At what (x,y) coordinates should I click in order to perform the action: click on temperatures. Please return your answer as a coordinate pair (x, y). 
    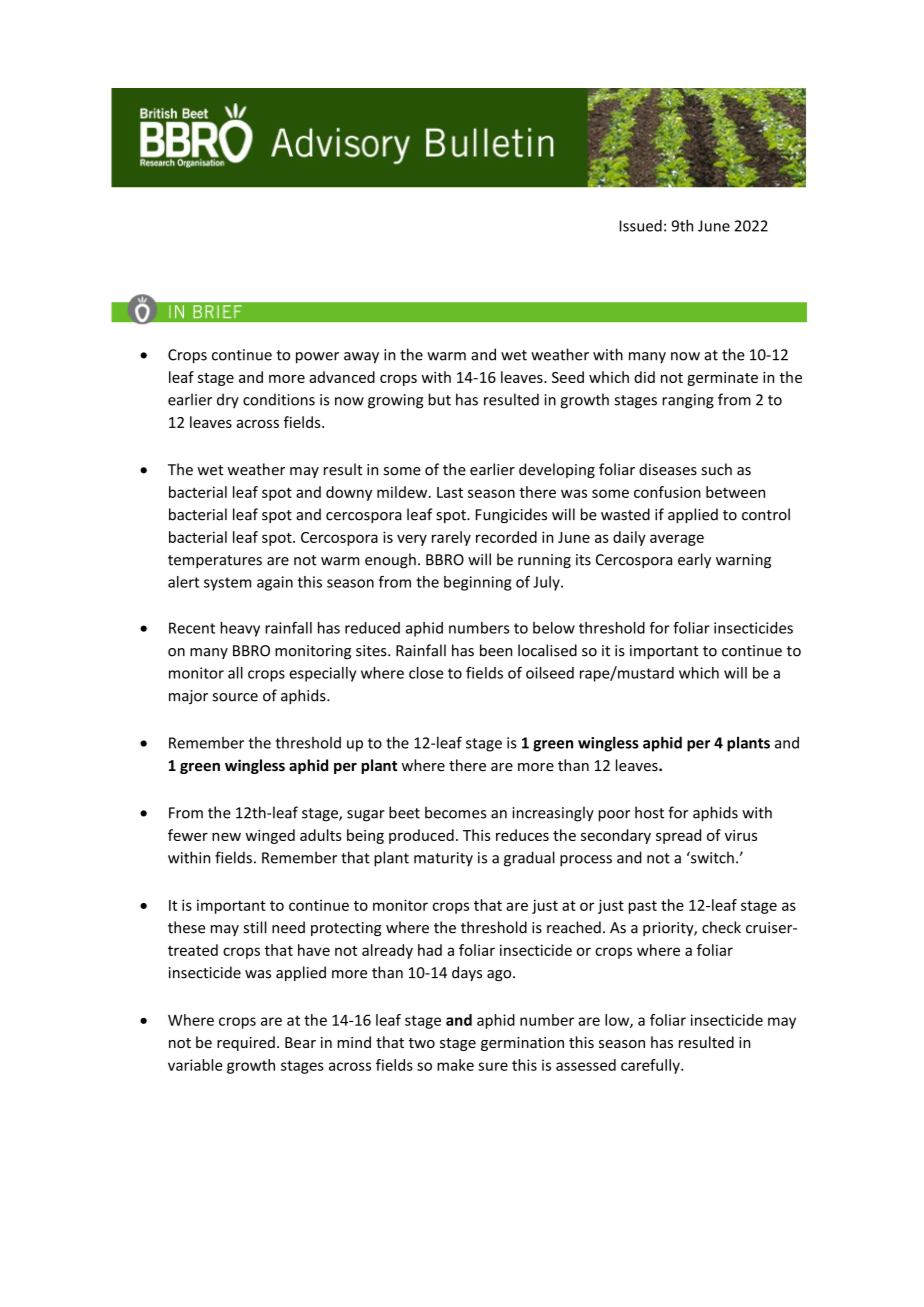
    Looking at the image, I should click on (215, 561).
